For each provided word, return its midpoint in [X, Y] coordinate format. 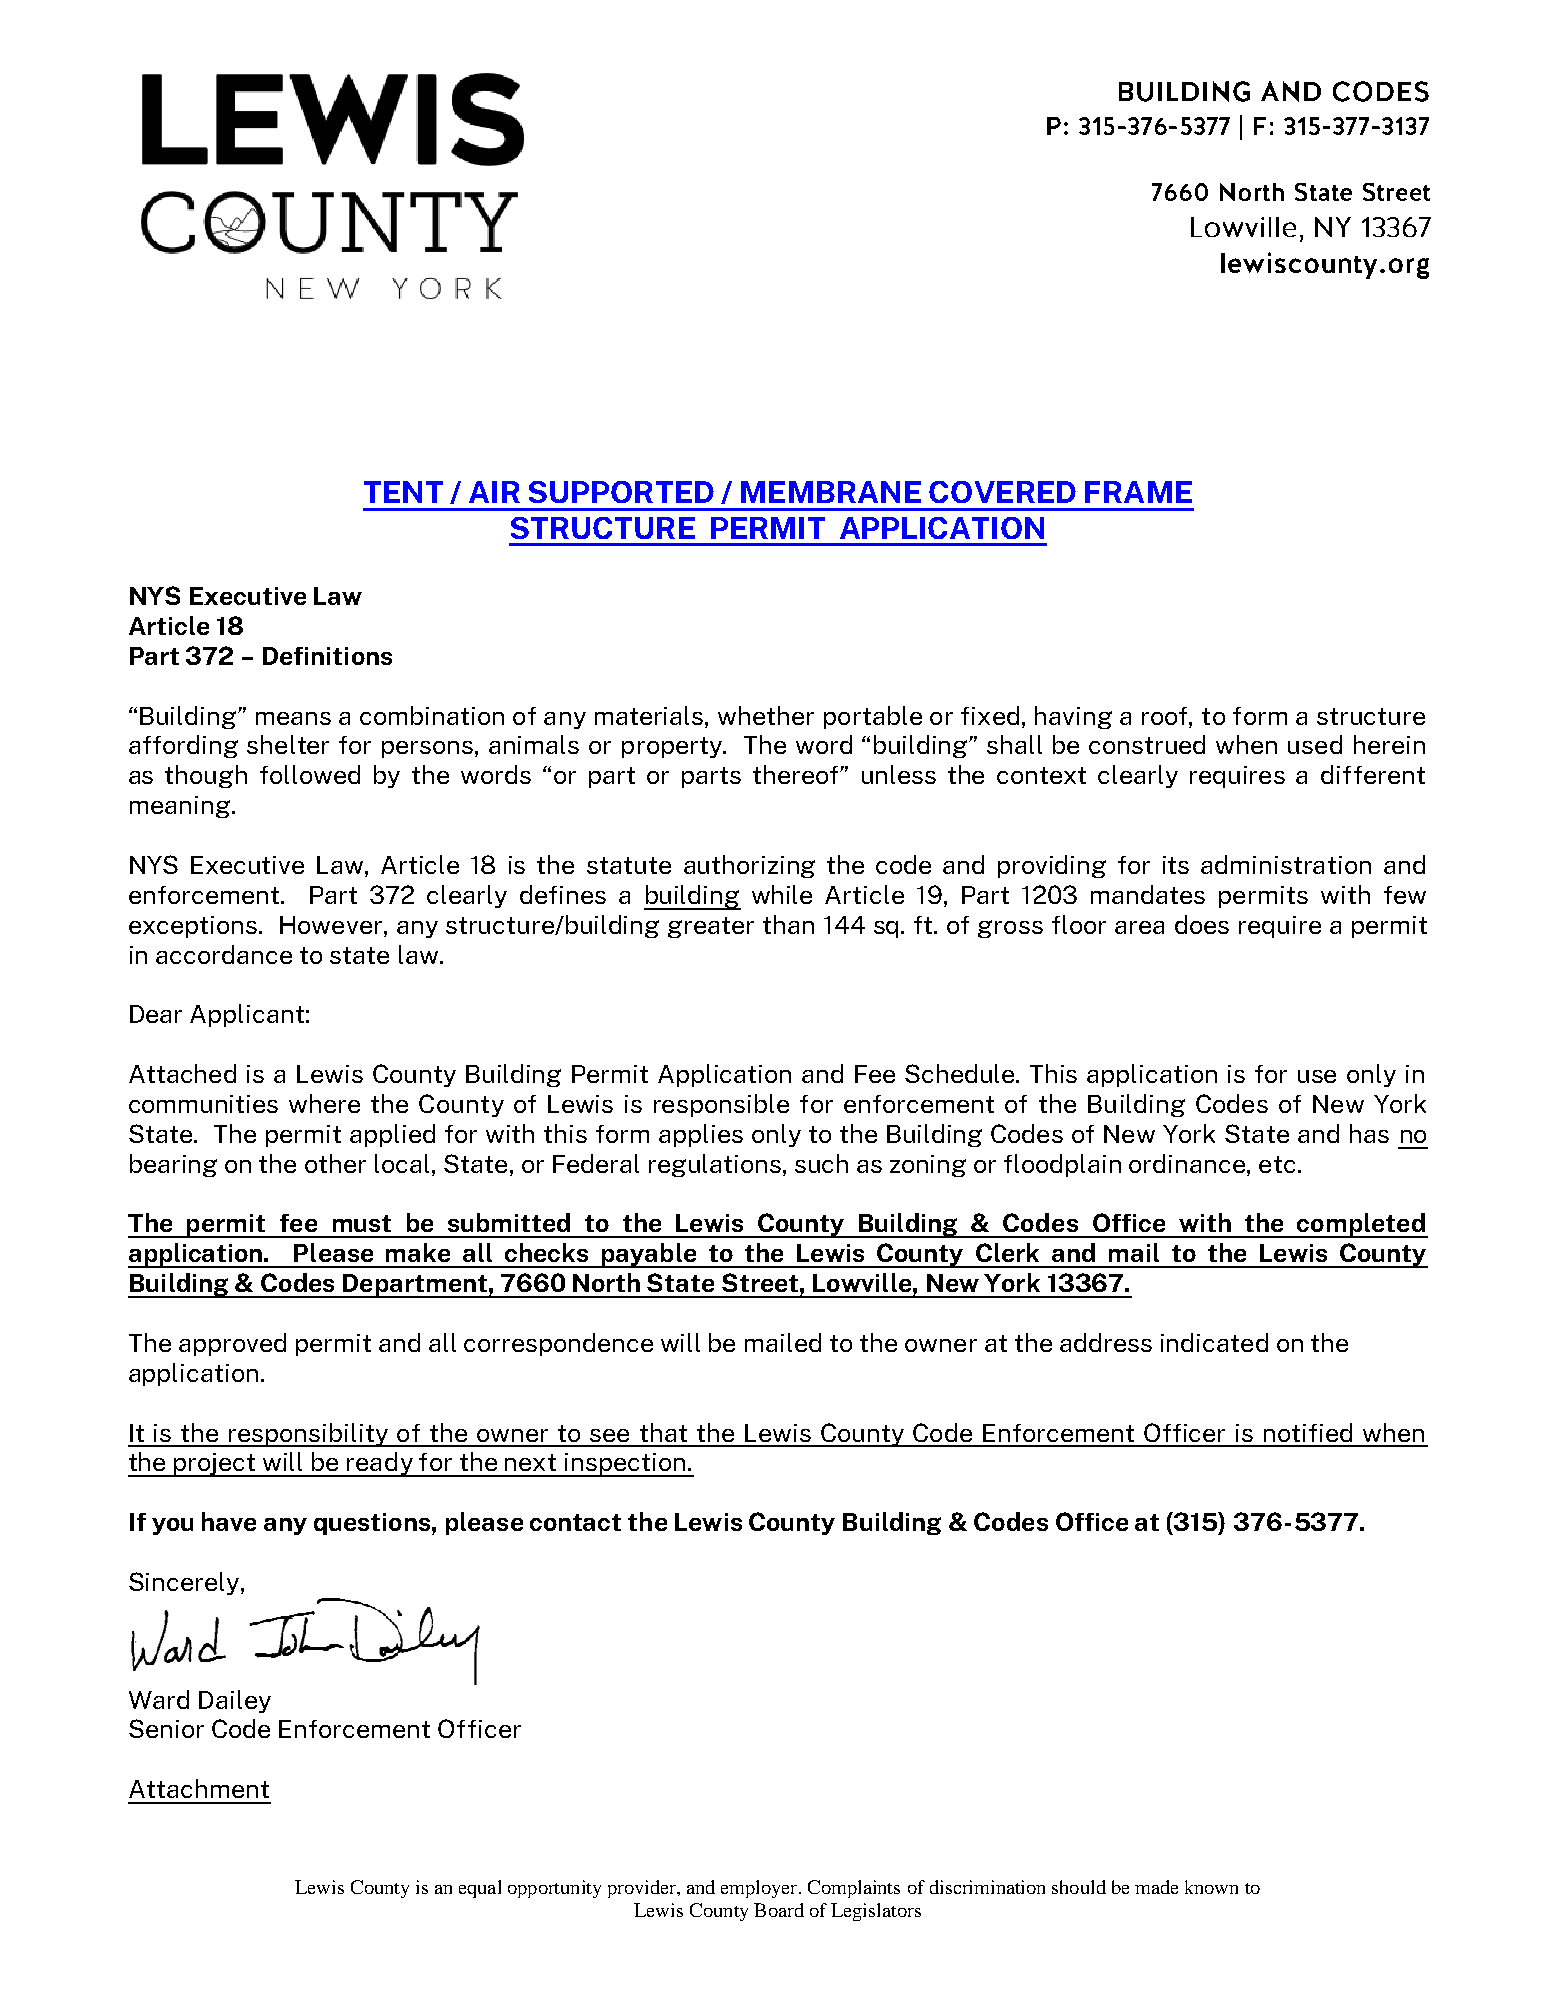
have [229, 1521]
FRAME [1138, 492]
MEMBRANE [831, 492]
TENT [403, 492]
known [1211, 1887]
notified [1308, 1432]
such [821, 1163]
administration [1286, 864]
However [331, 925]
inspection [626, 1465]
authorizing [749, 866]
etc [1277, 1164]
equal [480, 1889]
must [362, 1223]
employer [760, 1889]
